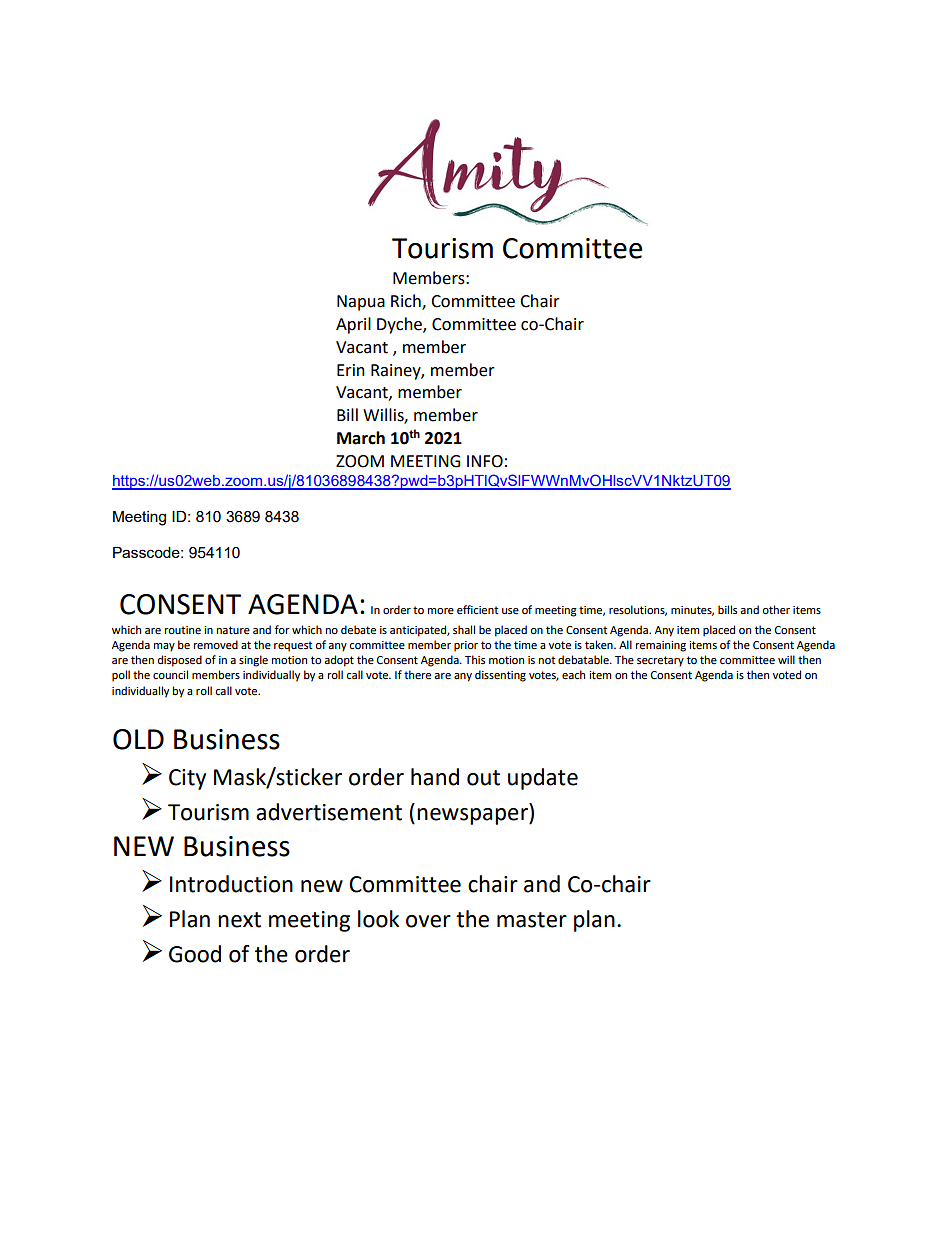 This page has height=1233, width=952. What do you see at coordinates (464, 629) in the page?
I see `shall` at bounding box center [464, 629].
